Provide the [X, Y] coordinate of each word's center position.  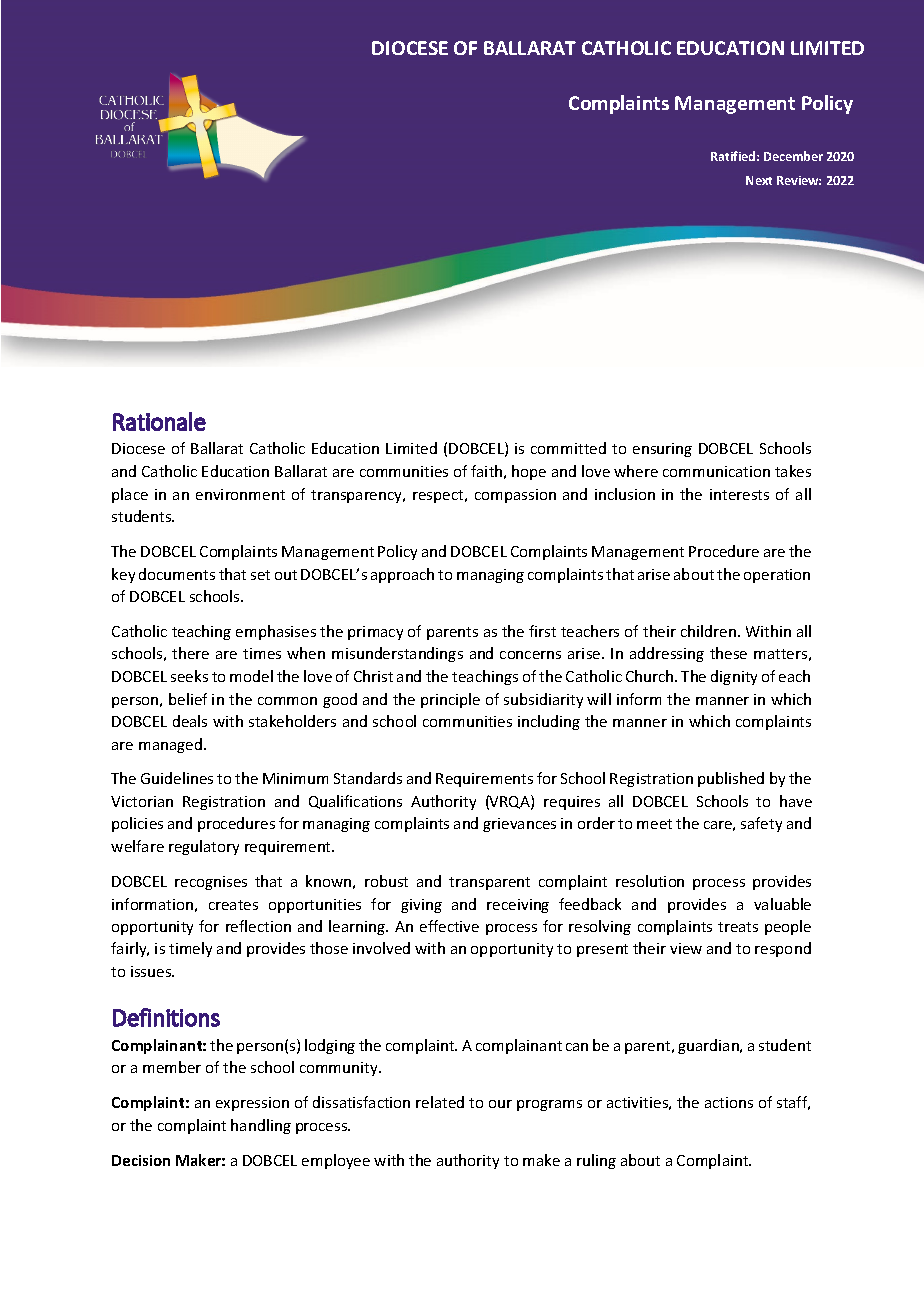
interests [739, 494]
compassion [515, 496]
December [793, 156]
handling [261, 1126]
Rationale [159, 421]
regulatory [204, 847]
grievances [519, 825]
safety [761, 824]
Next [759, 180]
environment [240, 494]
